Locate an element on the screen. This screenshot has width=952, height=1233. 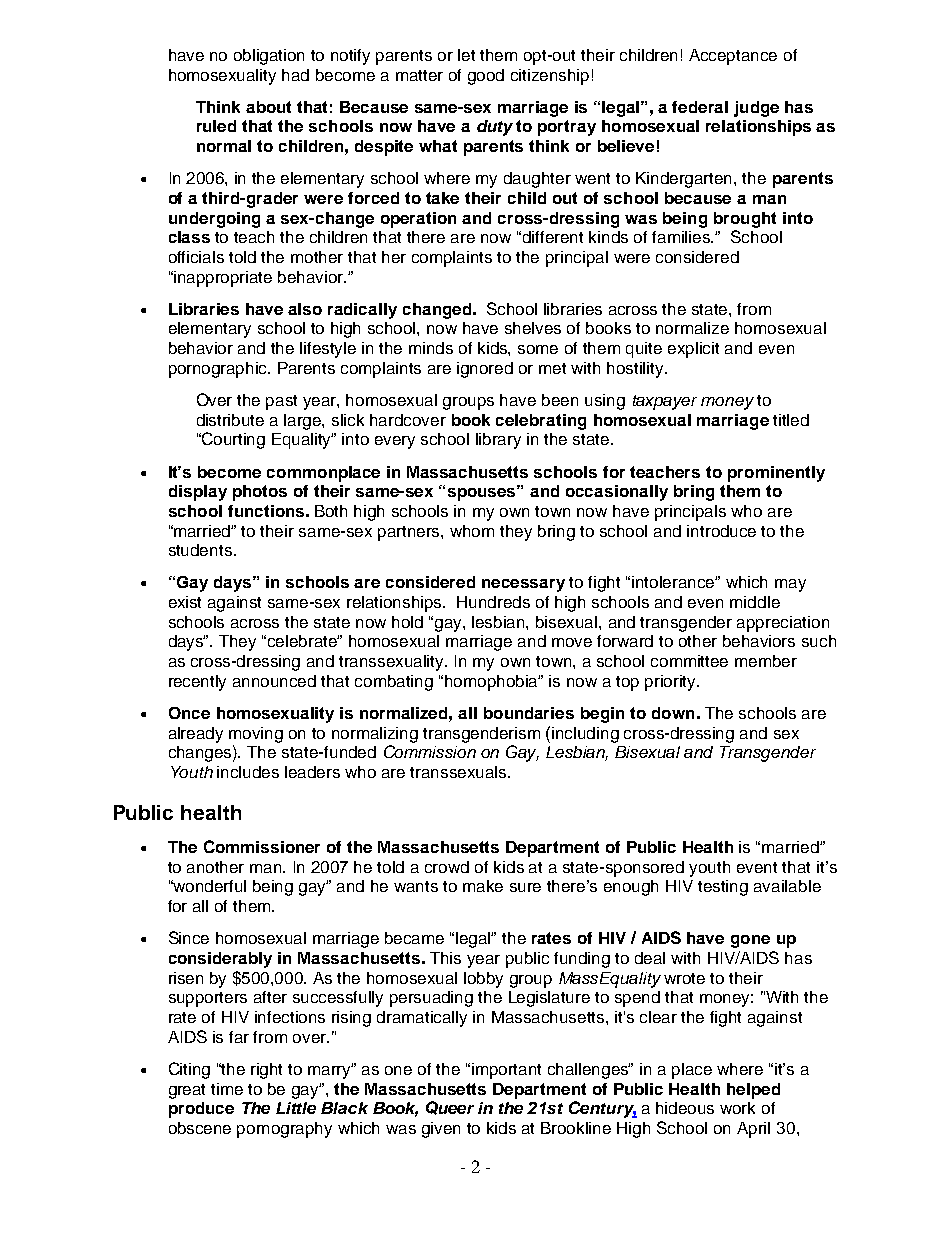
about is located at coordinates (268, 107).
